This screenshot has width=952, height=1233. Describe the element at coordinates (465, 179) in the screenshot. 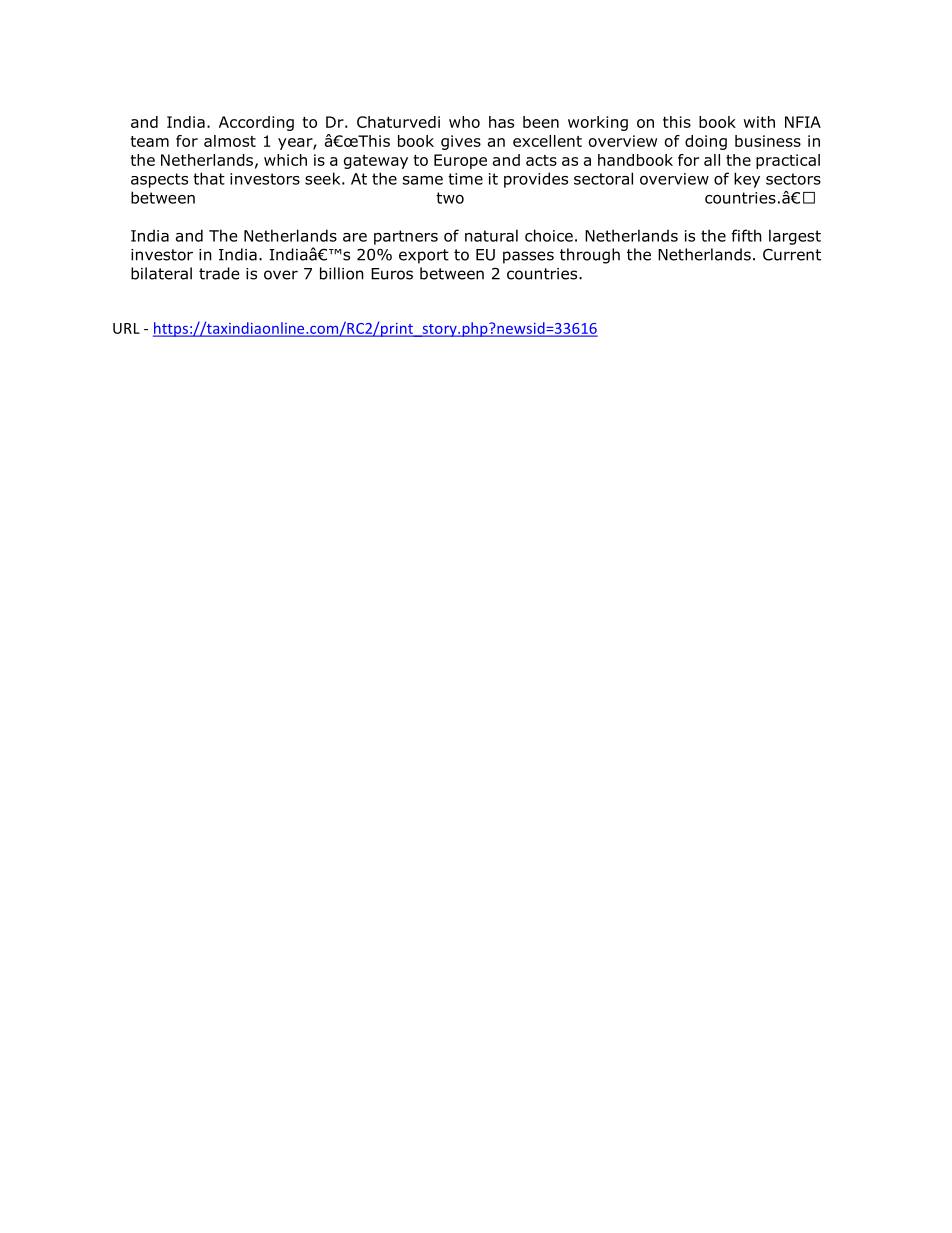

I see `time` at that location.
